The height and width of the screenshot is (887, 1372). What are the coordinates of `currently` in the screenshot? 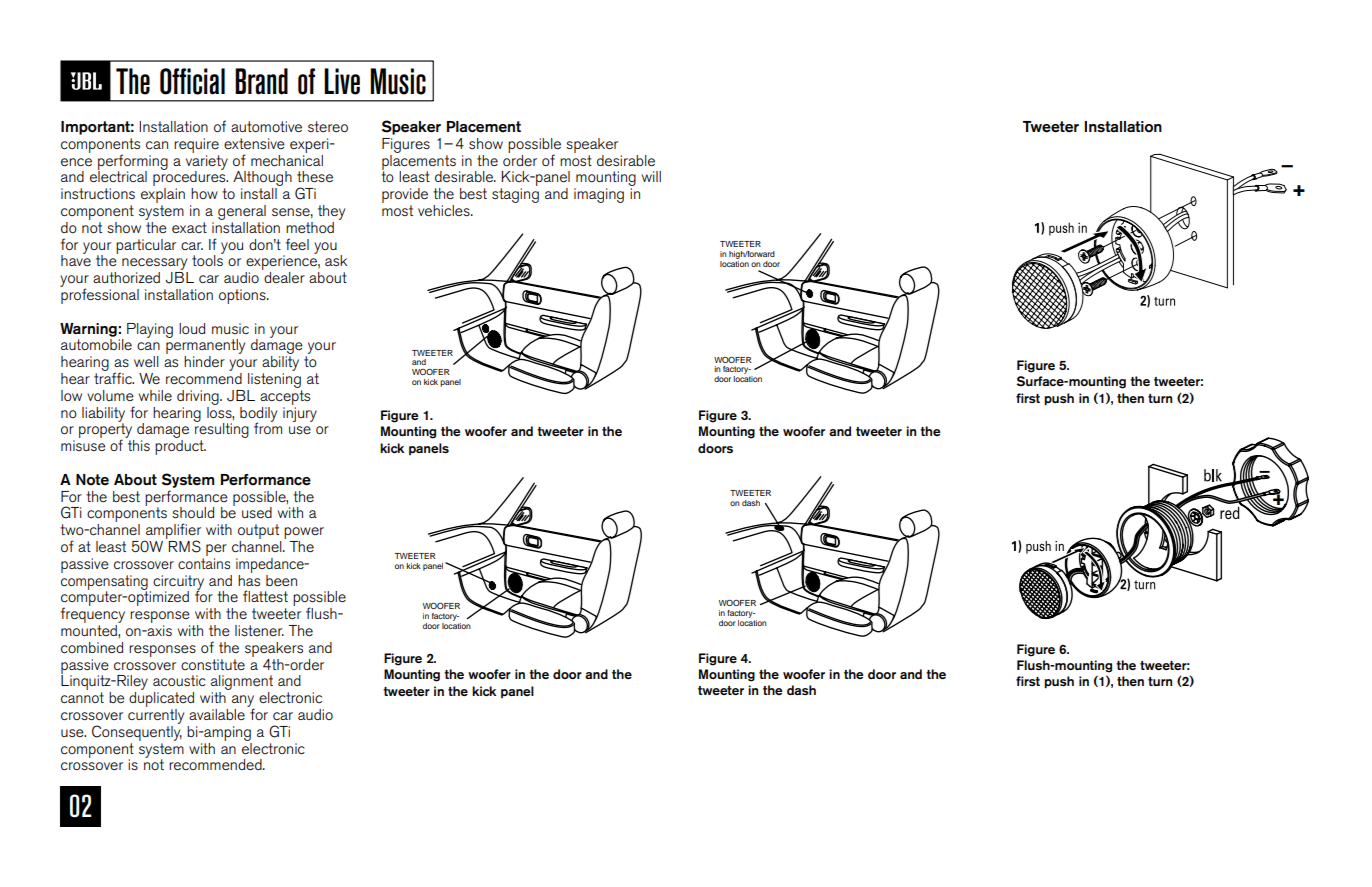 It's located at (156, 715).
